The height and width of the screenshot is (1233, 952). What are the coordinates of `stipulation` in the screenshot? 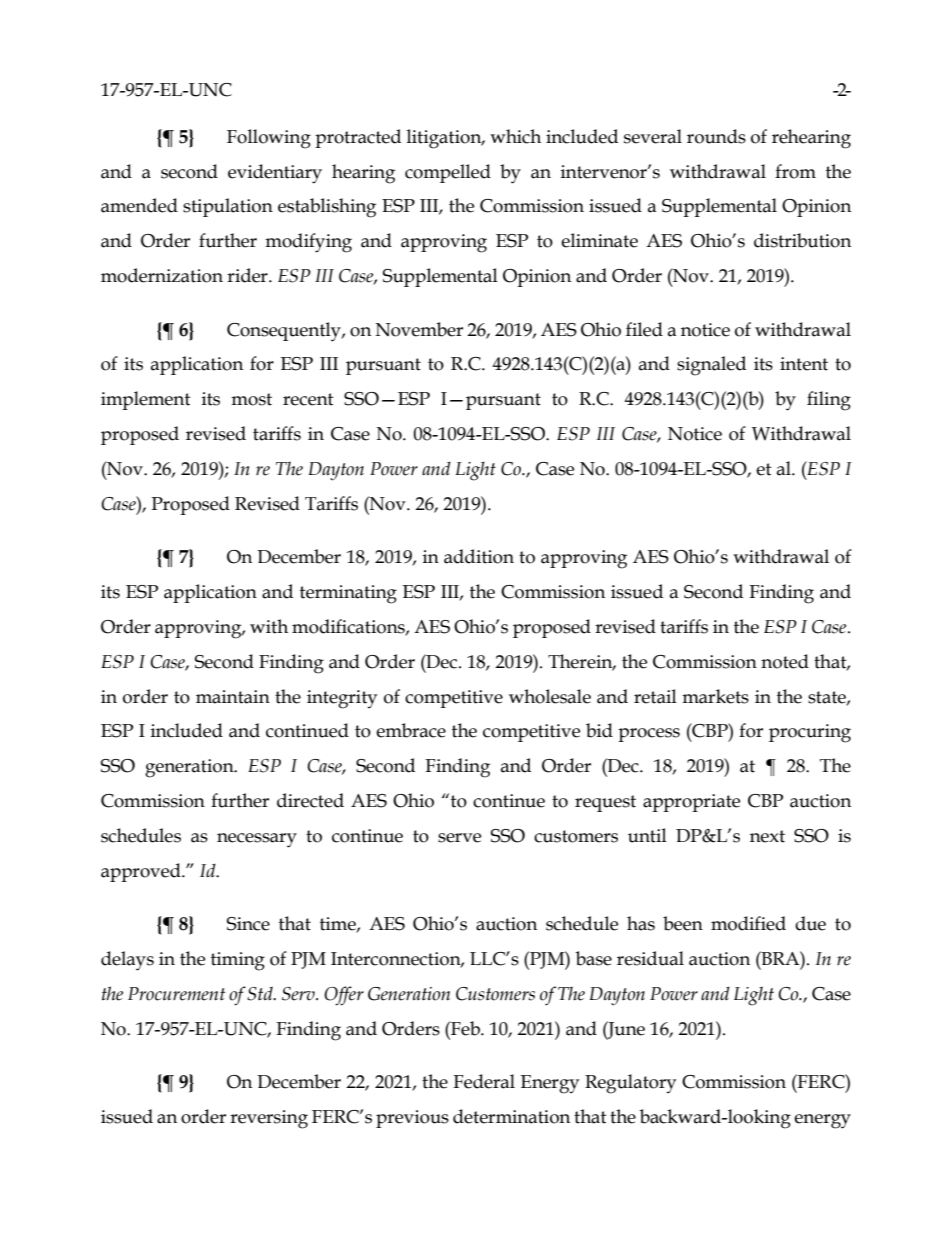 It's located at (228, 207).
